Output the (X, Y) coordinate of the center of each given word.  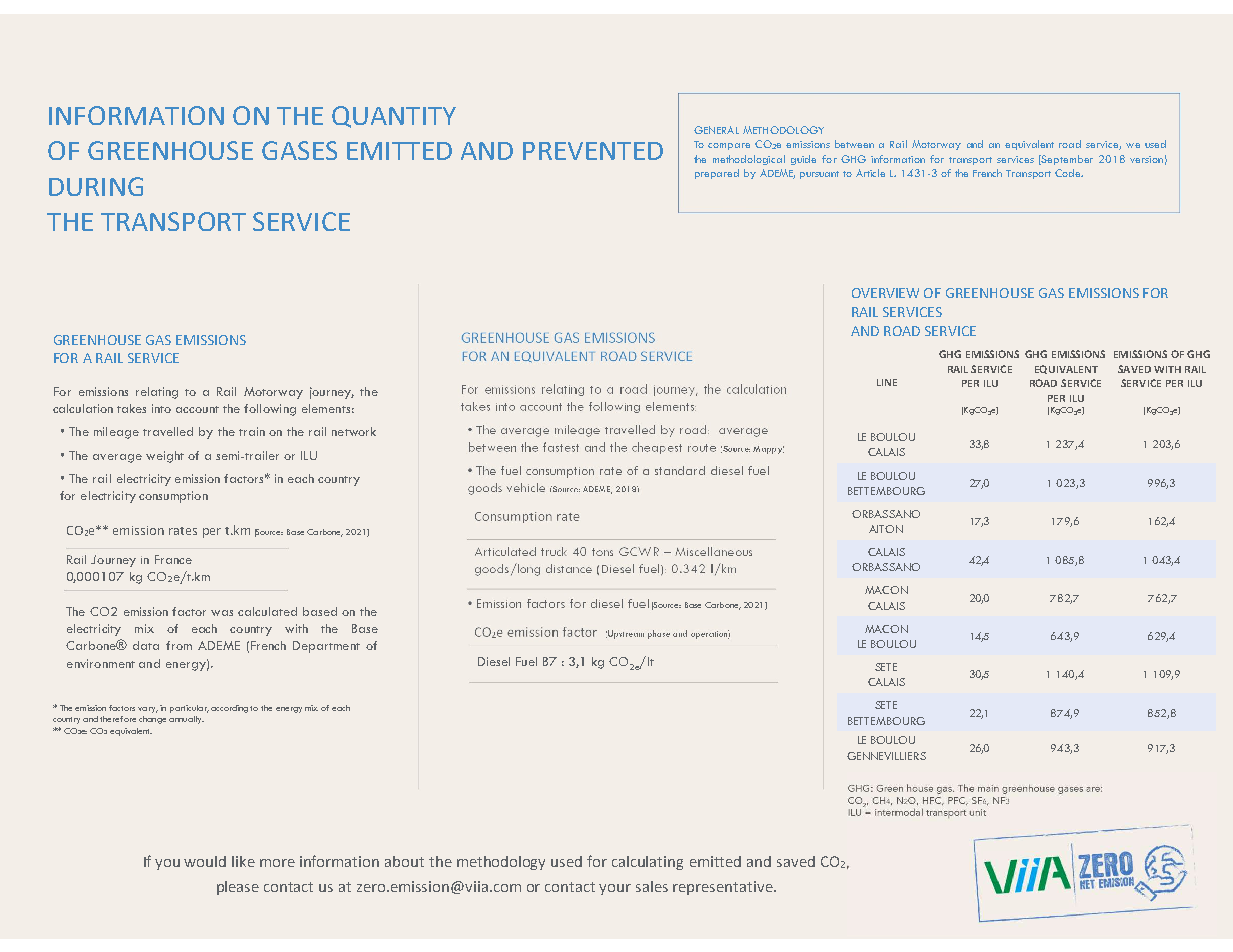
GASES (299, 150)
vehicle (525, 487)
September (1066, 160)
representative (724, 888)
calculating (647, 863)
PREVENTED (593, 151)
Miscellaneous (713, 551)
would (205, 861)
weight (165, 457)
